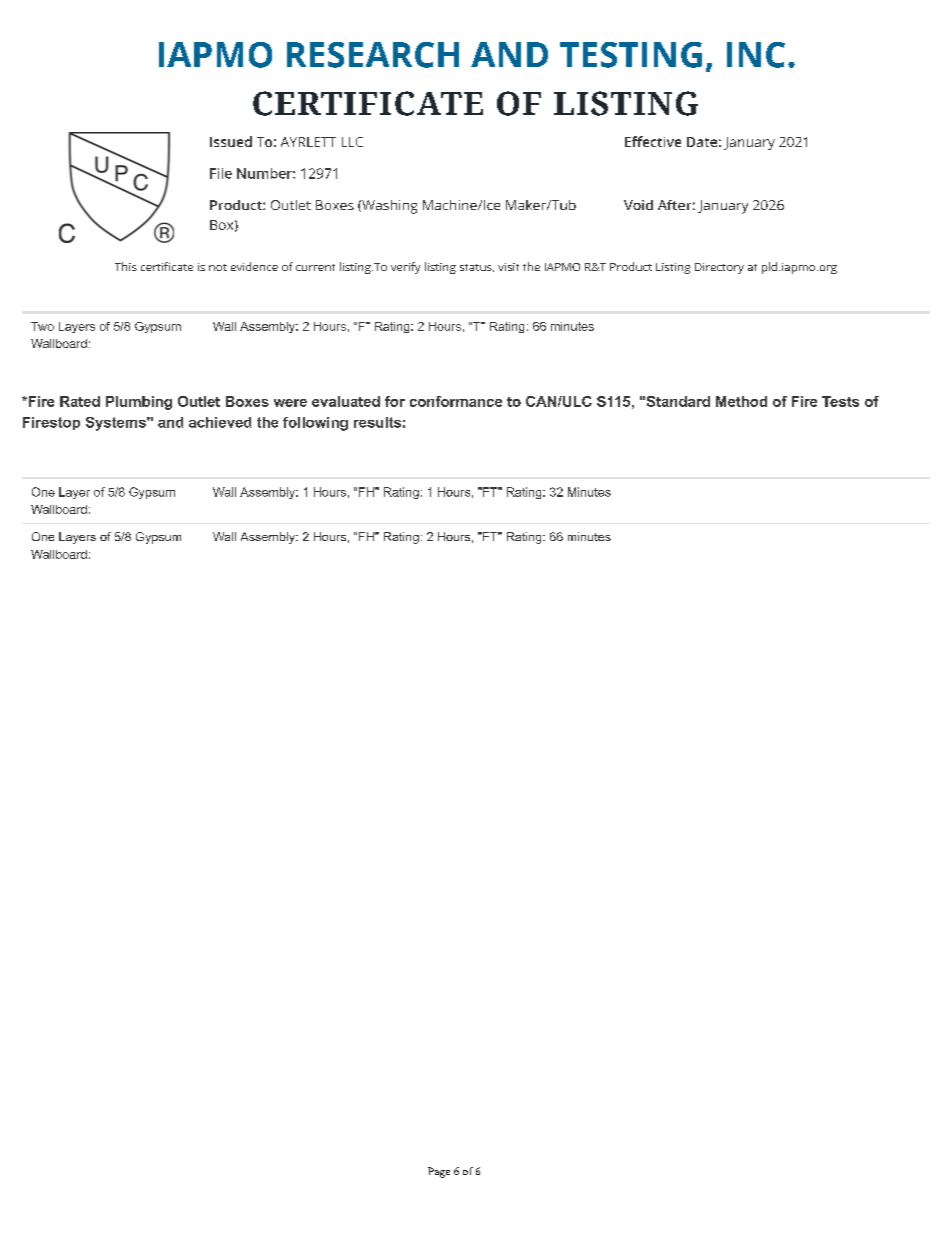  Describe the element at coordinates (231, 141) in the page. I see `Issued` at that location.
